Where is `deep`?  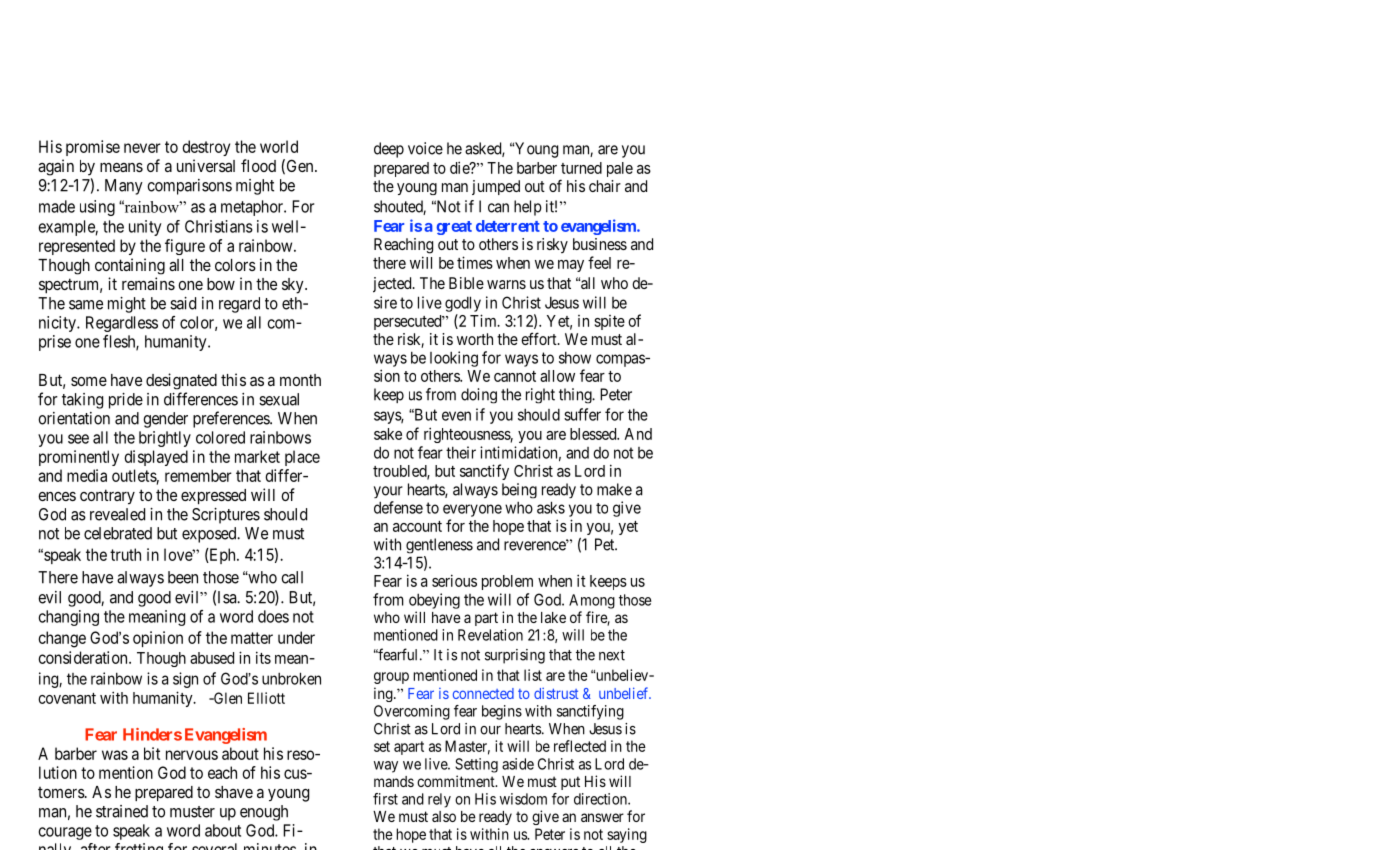 deep is located at coordinates (389, 150).
